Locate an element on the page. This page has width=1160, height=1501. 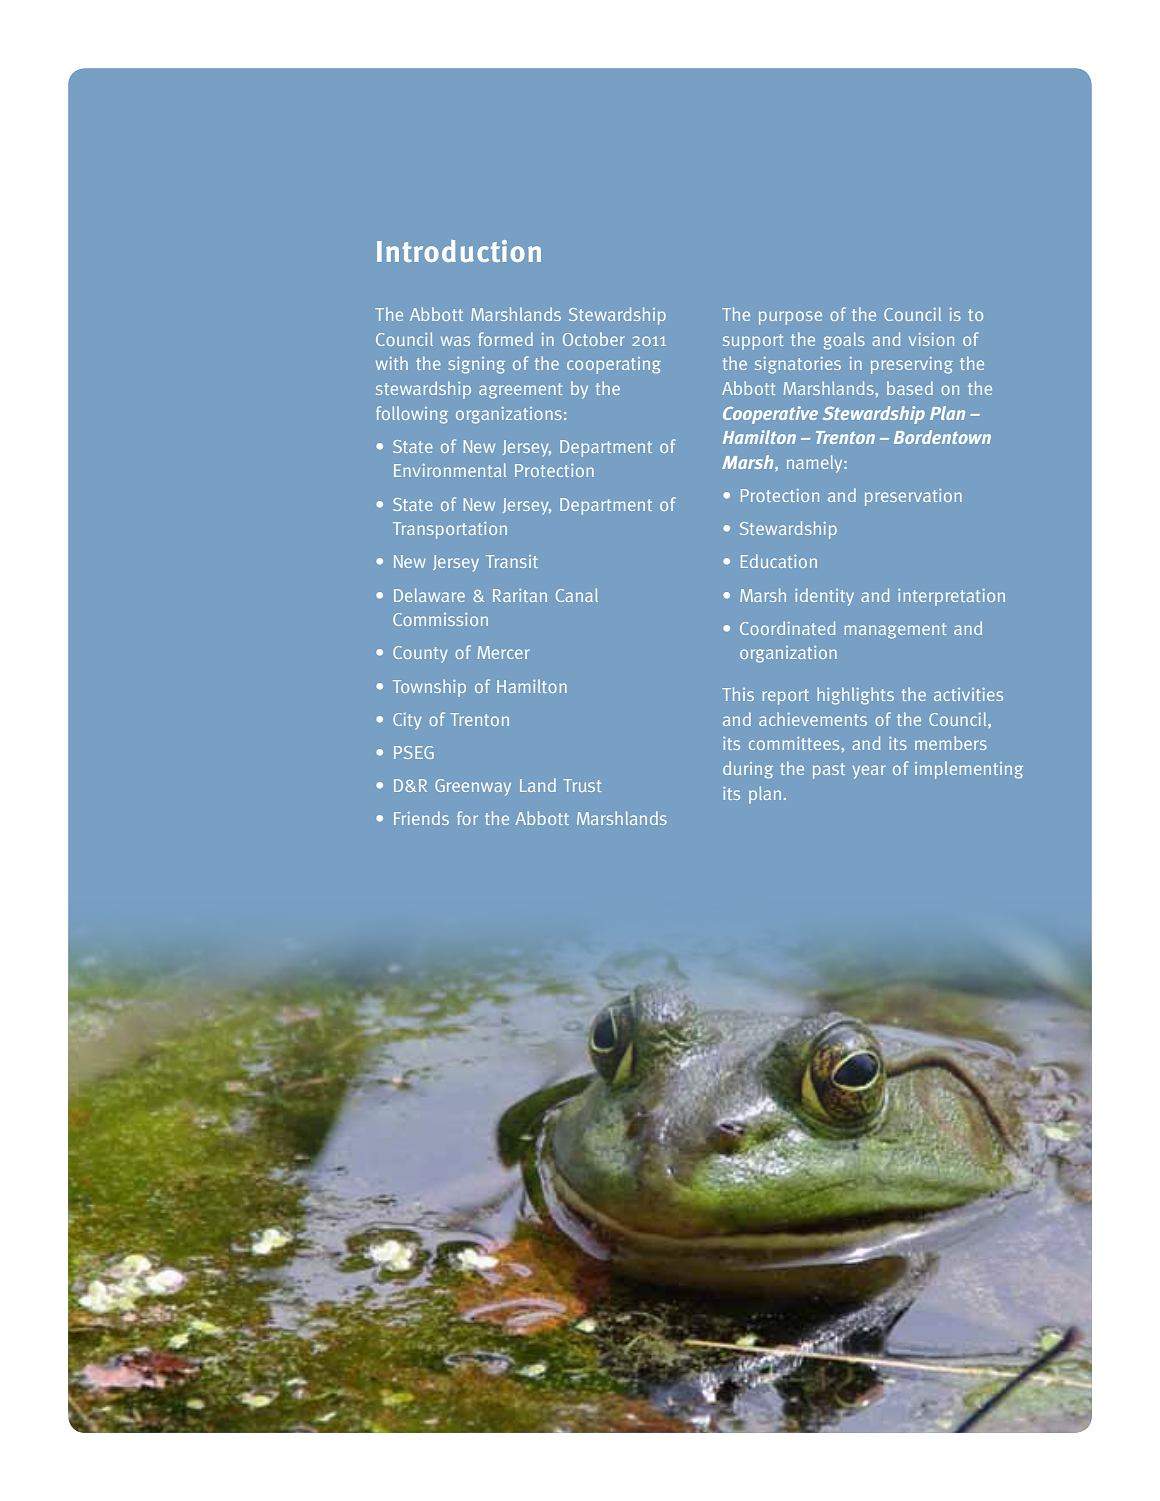
Cooperative is located at coordinates (770, 415).
